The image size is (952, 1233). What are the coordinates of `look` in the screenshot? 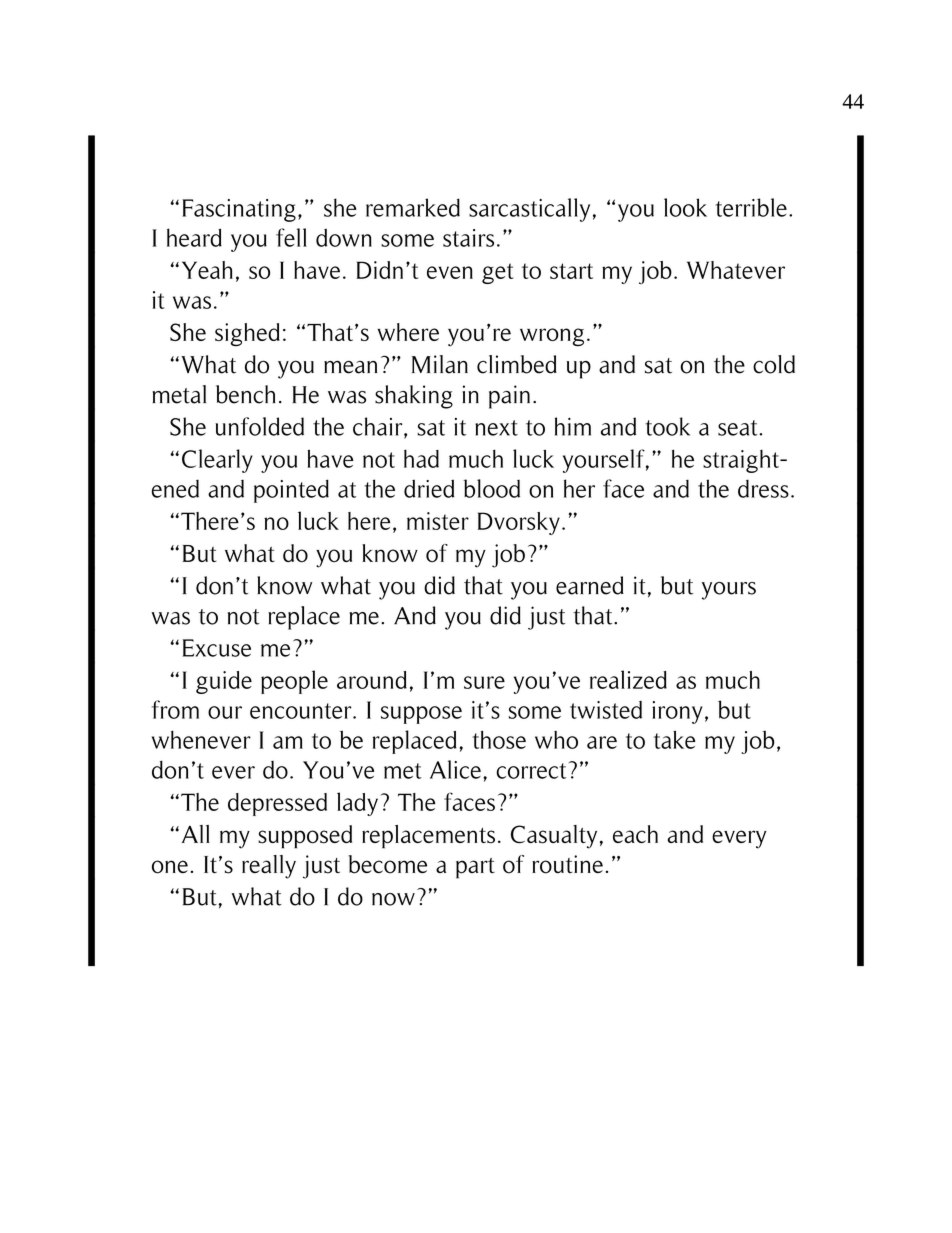 It's located at (685, 207).
